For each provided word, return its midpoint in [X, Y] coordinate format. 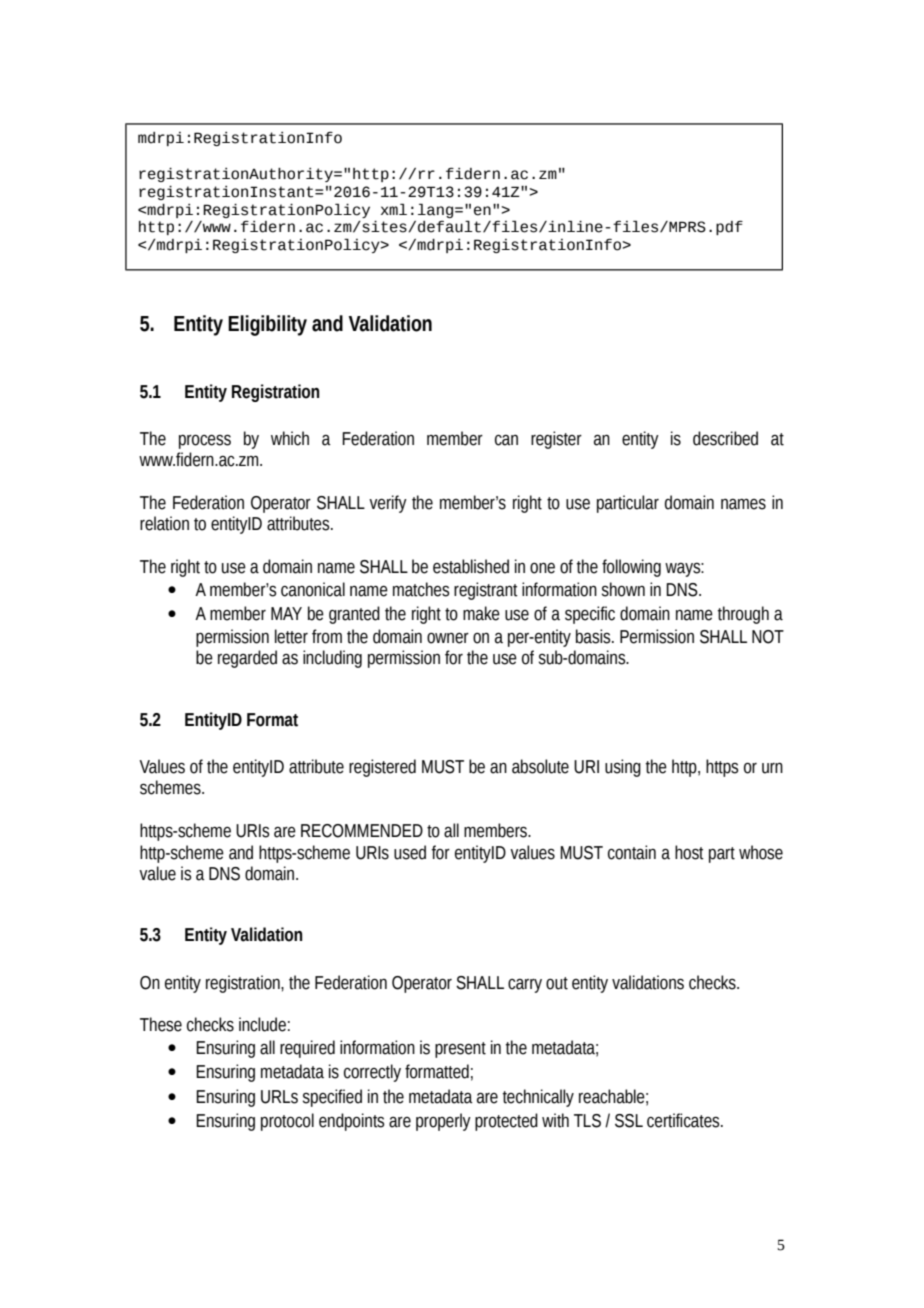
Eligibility [267, 325]
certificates [684, 1120]
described [725, 438]
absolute [540, 766]
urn [772, 768]
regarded [247, 659]
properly [443, 1122]
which [290, 438]
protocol [287, 1122]
